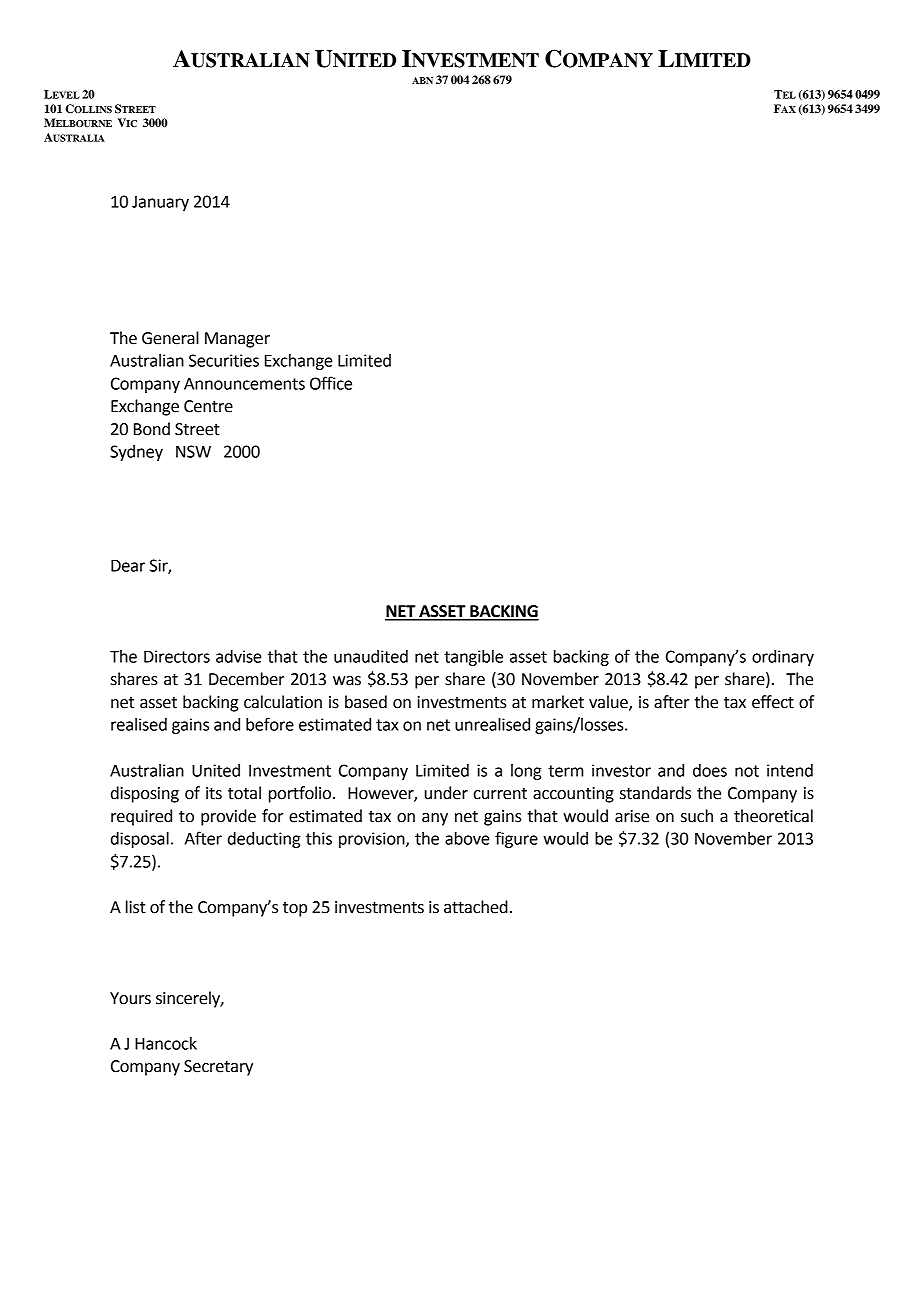 This screenshot has width=924, height=1308. Describe the element at coordinates (244, 384) in the screenshot. I see `Announcements` at that location.
